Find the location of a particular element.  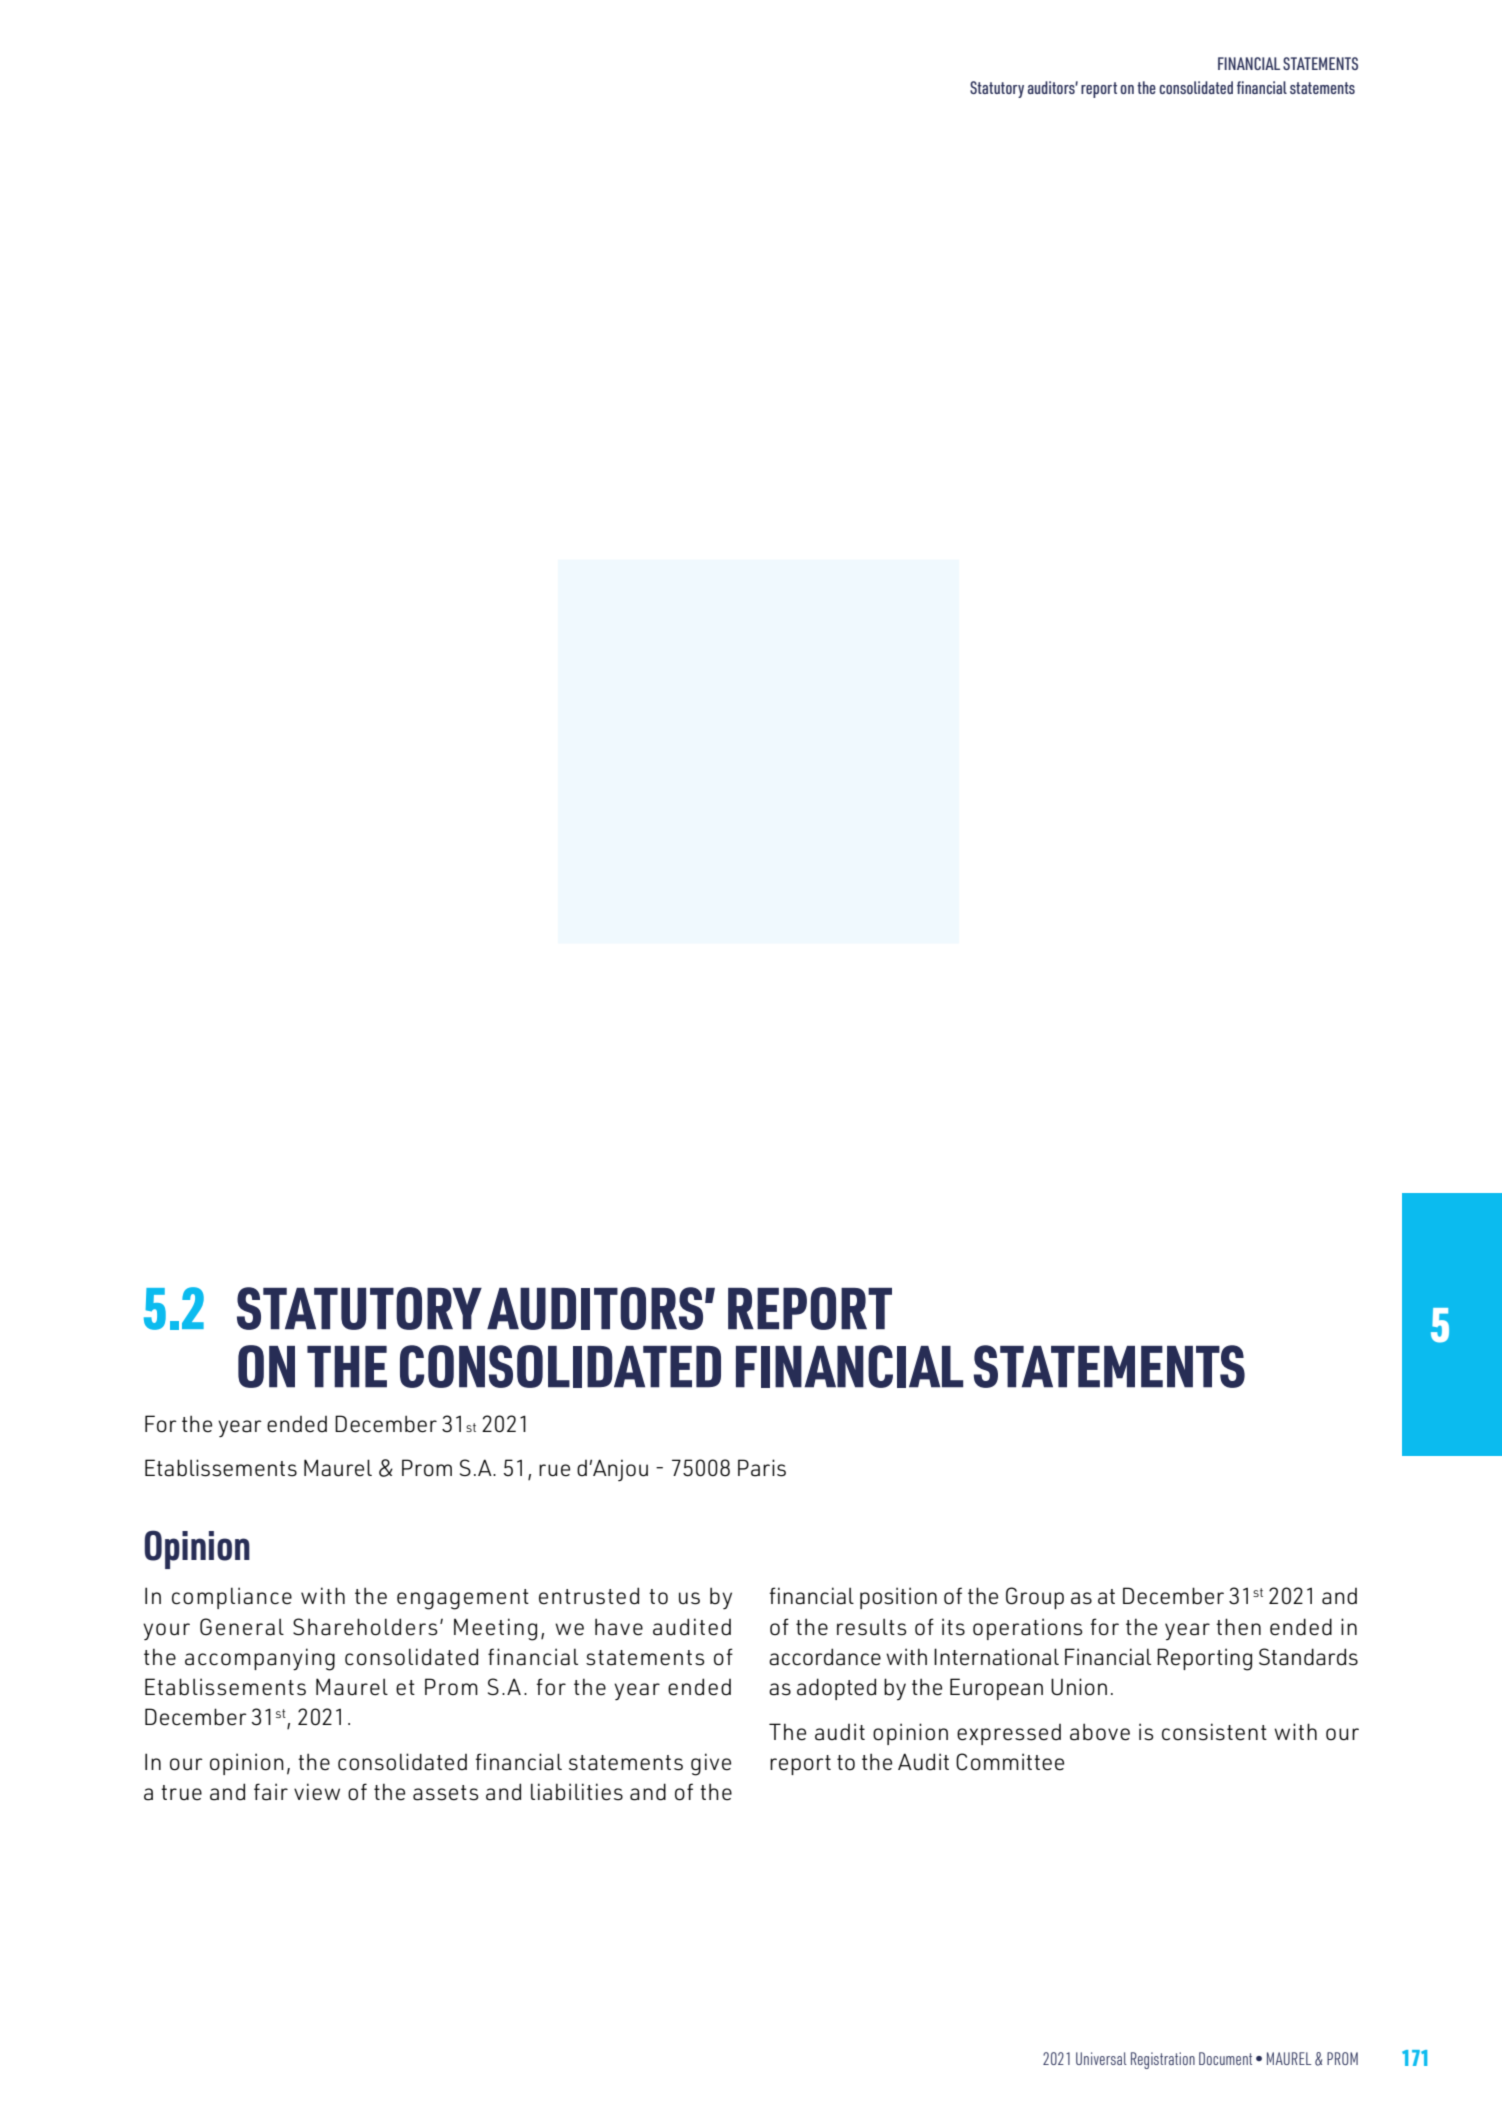

view is located at coordinates (317, 1792).
